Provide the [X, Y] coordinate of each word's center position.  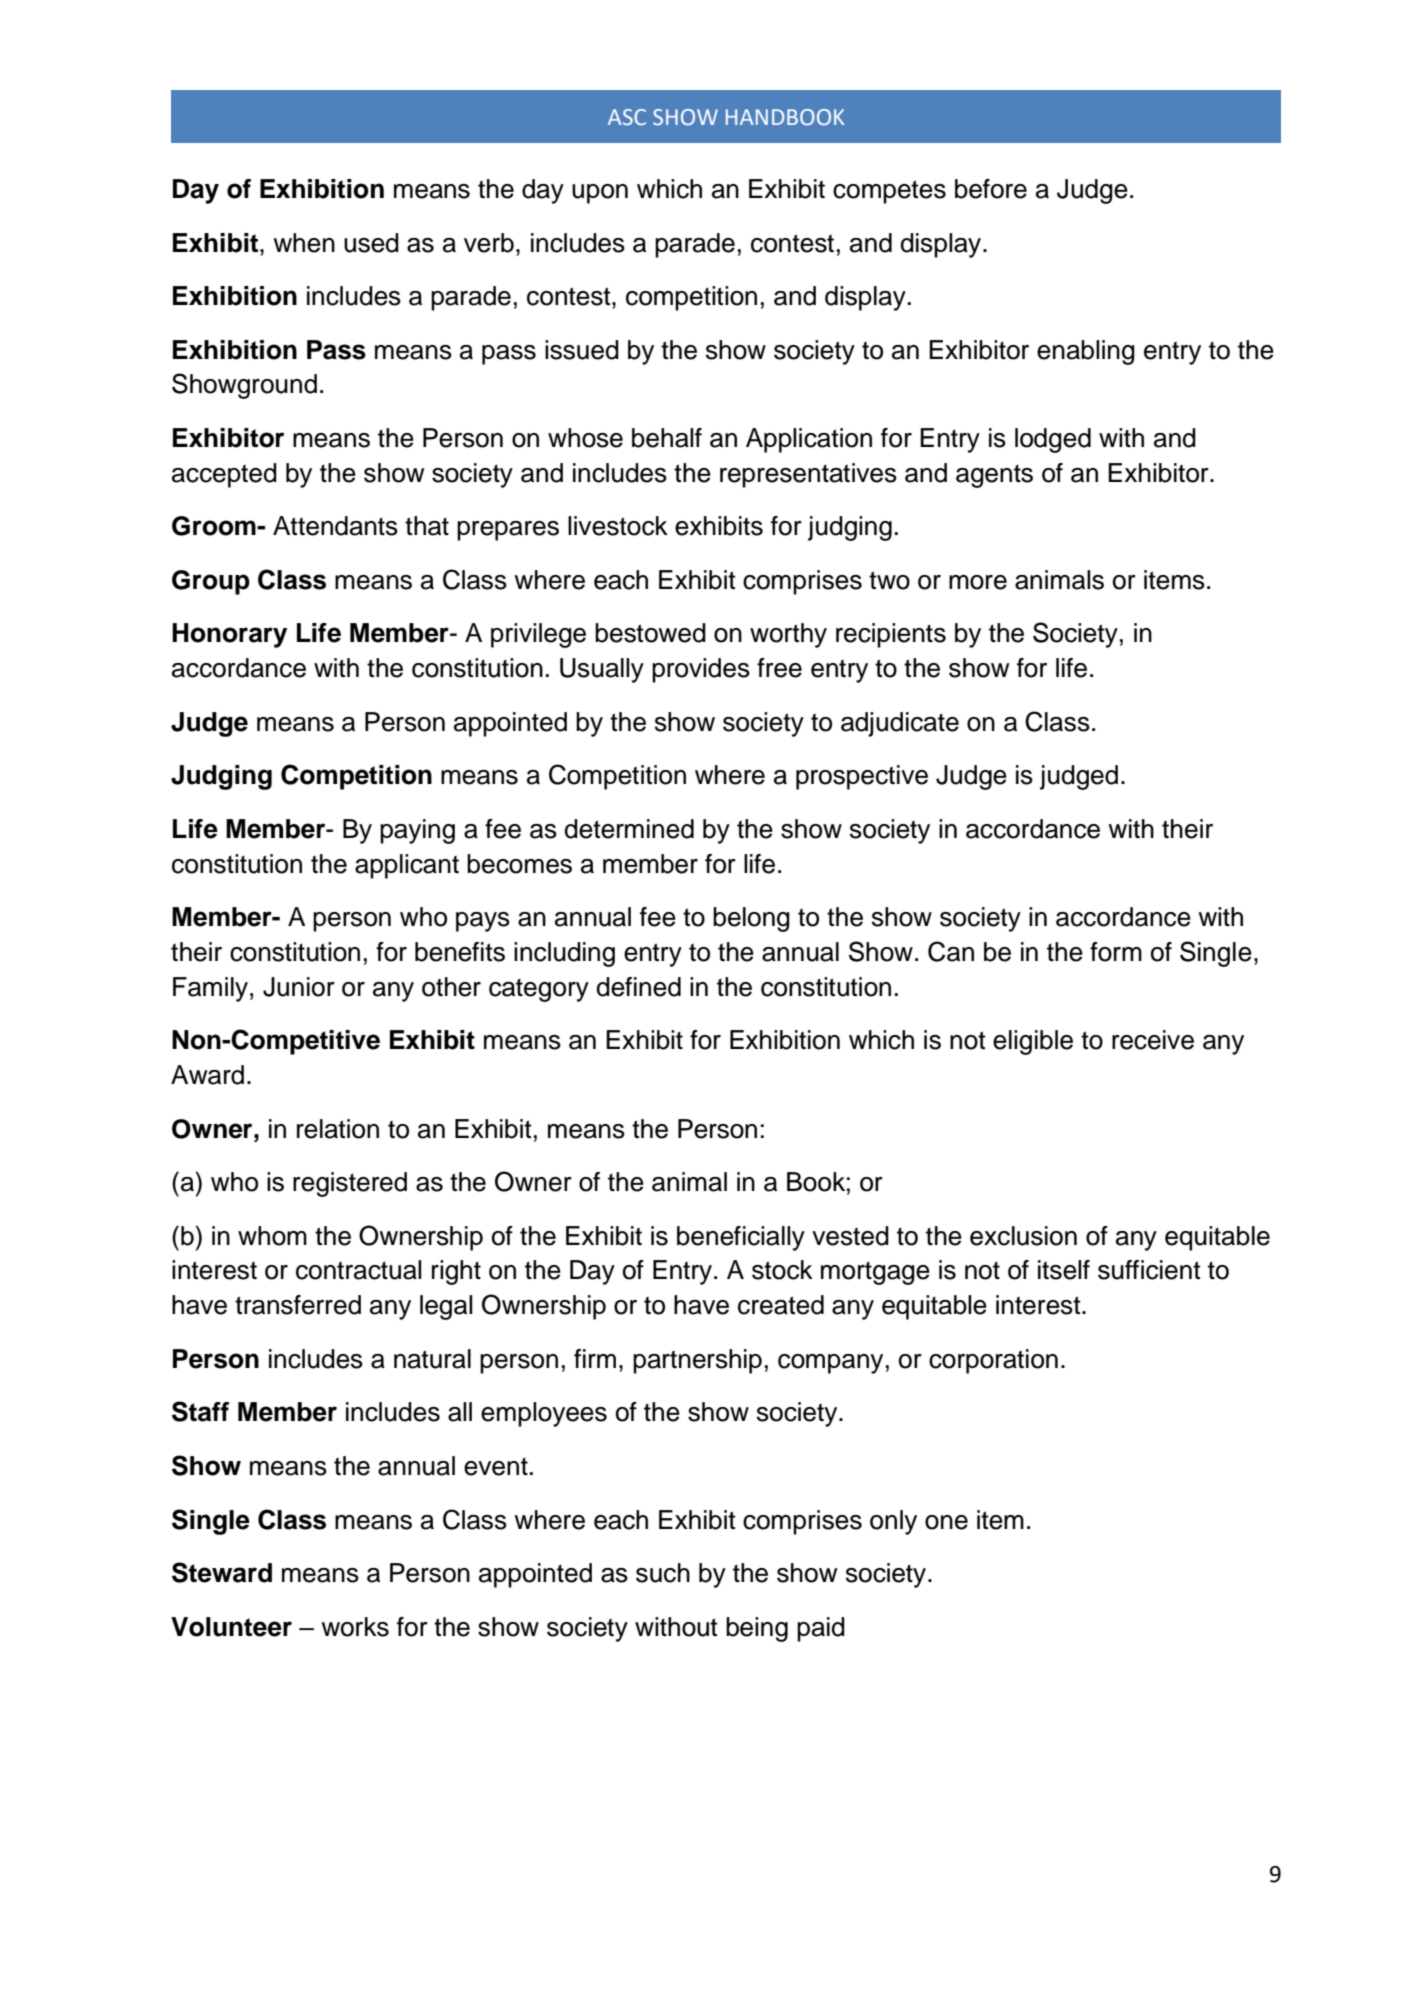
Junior [299, 987]
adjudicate [900, 724]
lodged [1053, 440]
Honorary [229, 635]
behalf [667, 438]
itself [1064, 1270]
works [355, 1627]
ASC [627, 117]
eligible [1033, 1042]
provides [701, 670]
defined [639, 987]
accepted [224, 475]
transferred [298, 1305]
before [991, 189]
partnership [697, 1361]
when [304, 243]
